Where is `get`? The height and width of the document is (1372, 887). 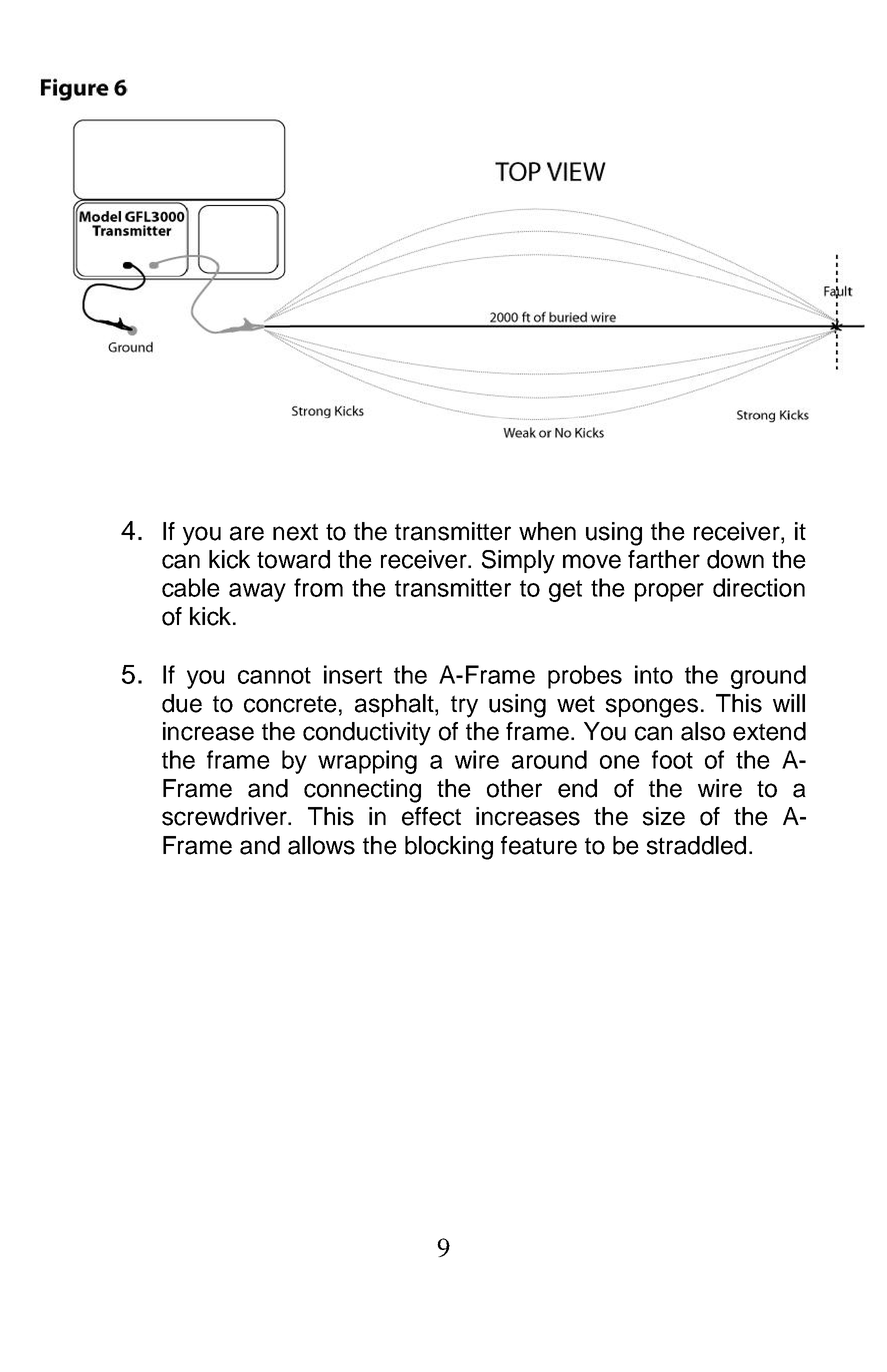
get is located at coordinates (565, 591).
